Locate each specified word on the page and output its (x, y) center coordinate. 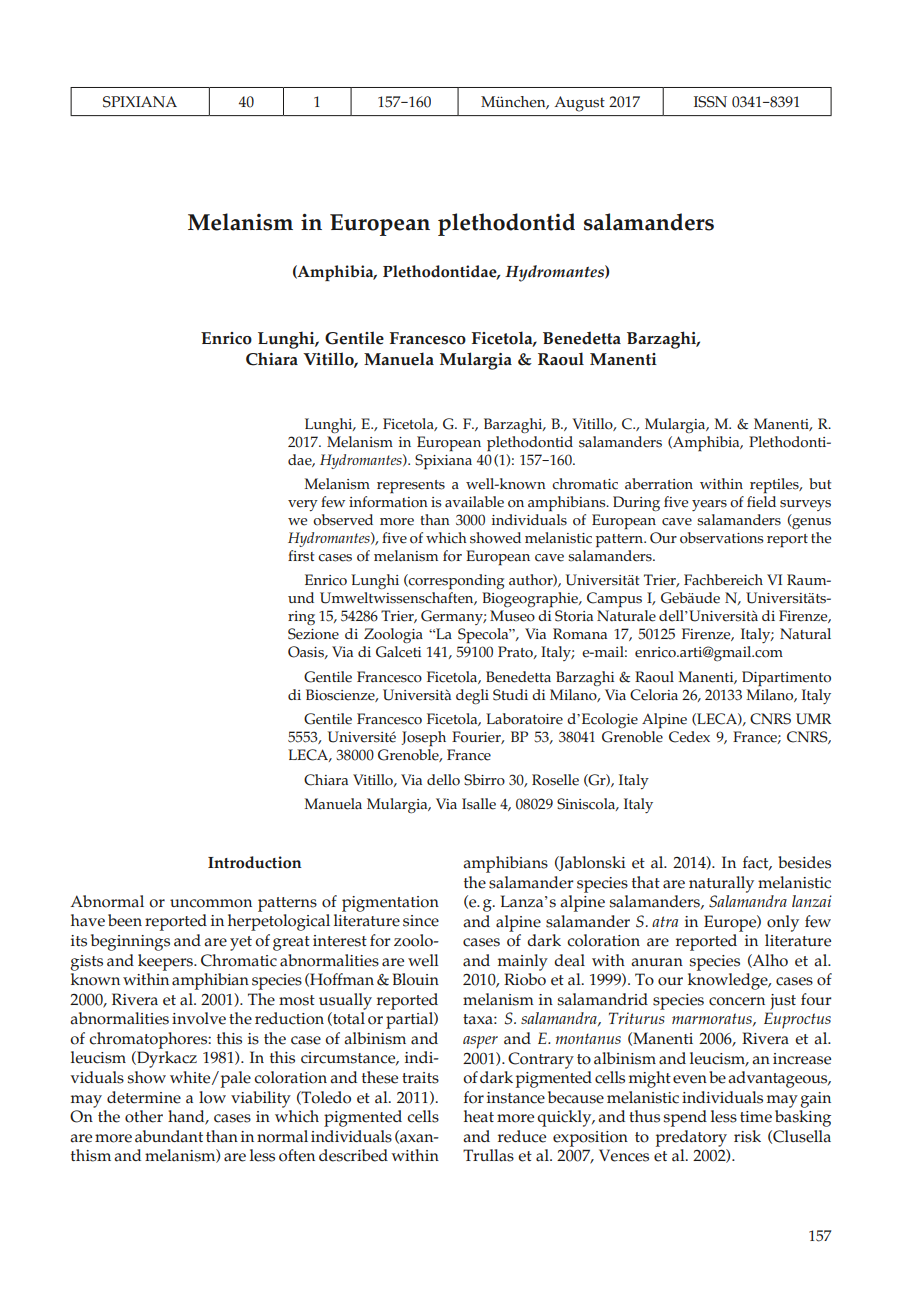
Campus (614, 600)
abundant (169, 1136)
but (820, 483)
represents (411, 487)
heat (479, 1116)
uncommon (211, 903)
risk (747, 1136)
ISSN (710, 102)
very (303, 505)
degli (472, 697)
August (579, 104)
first (301, 556)
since (421, 921)
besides (804, 862)
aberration (659, 484)
